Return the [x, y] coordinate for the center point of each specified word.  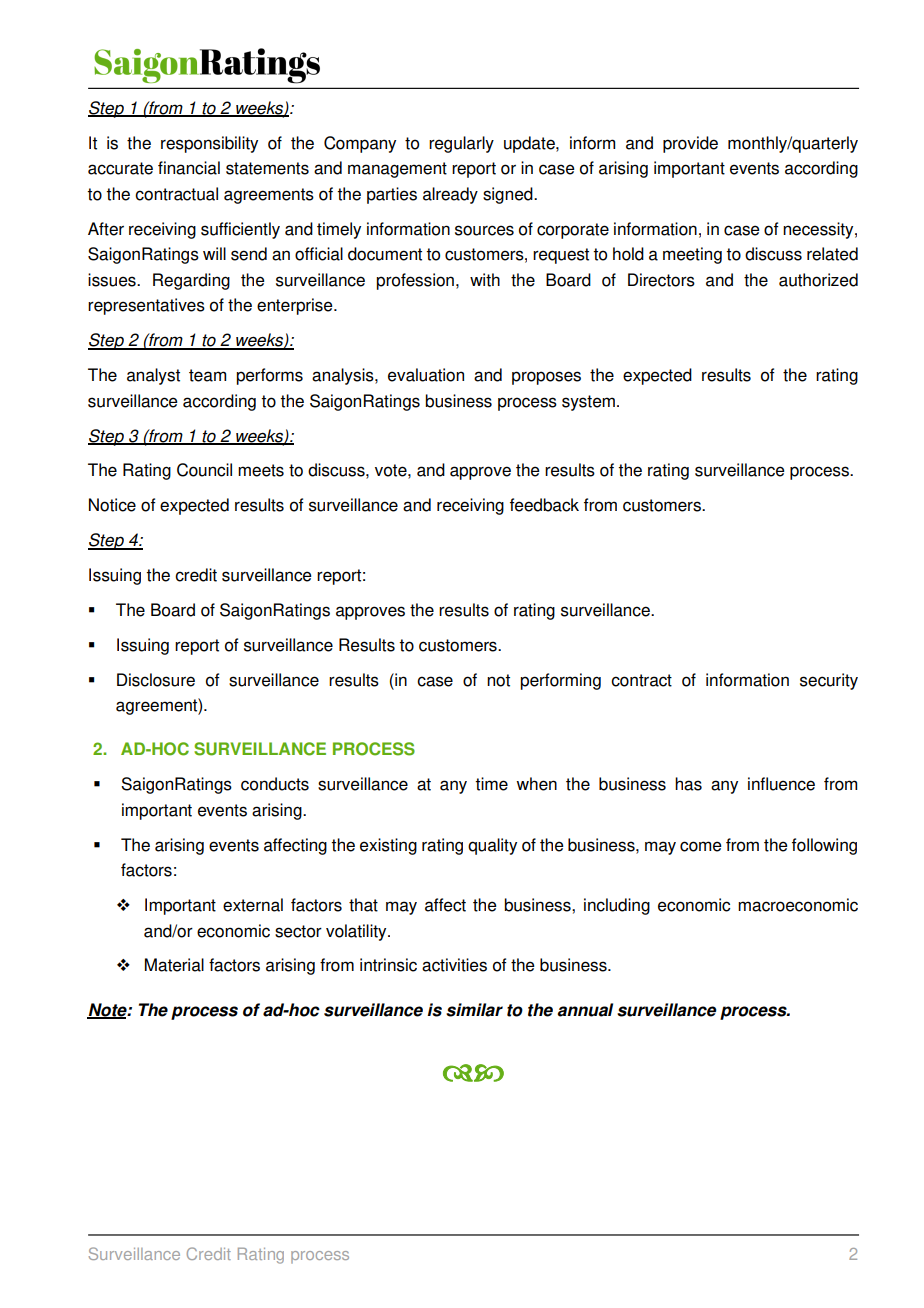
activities [454, 965]
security [829, 681]
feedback [544, 505]
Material [174, 965]
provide [690, 144]
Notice [112, 505]
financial [189, 168]
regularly [461, 144]
